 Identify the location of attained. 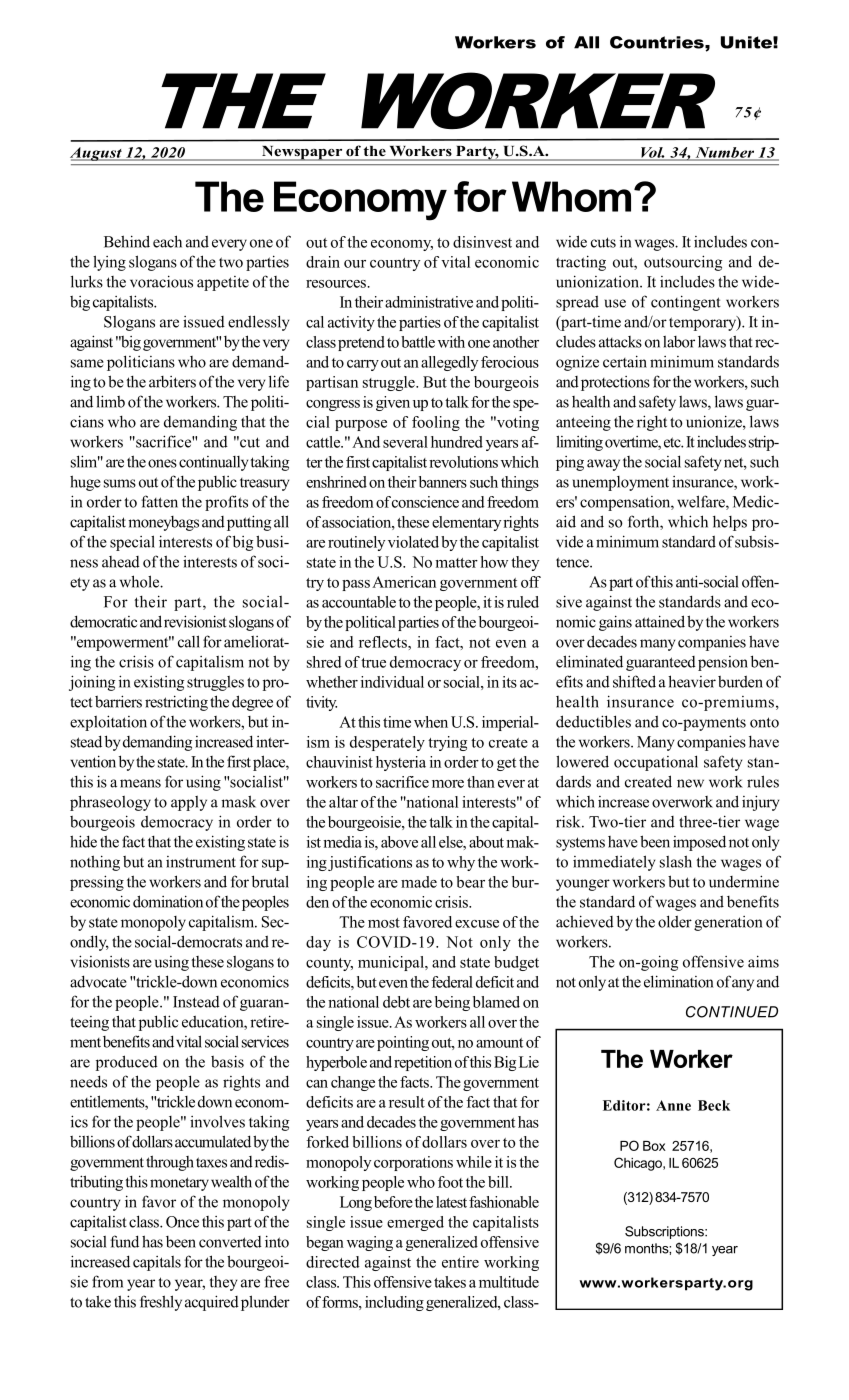
(660, 621).
